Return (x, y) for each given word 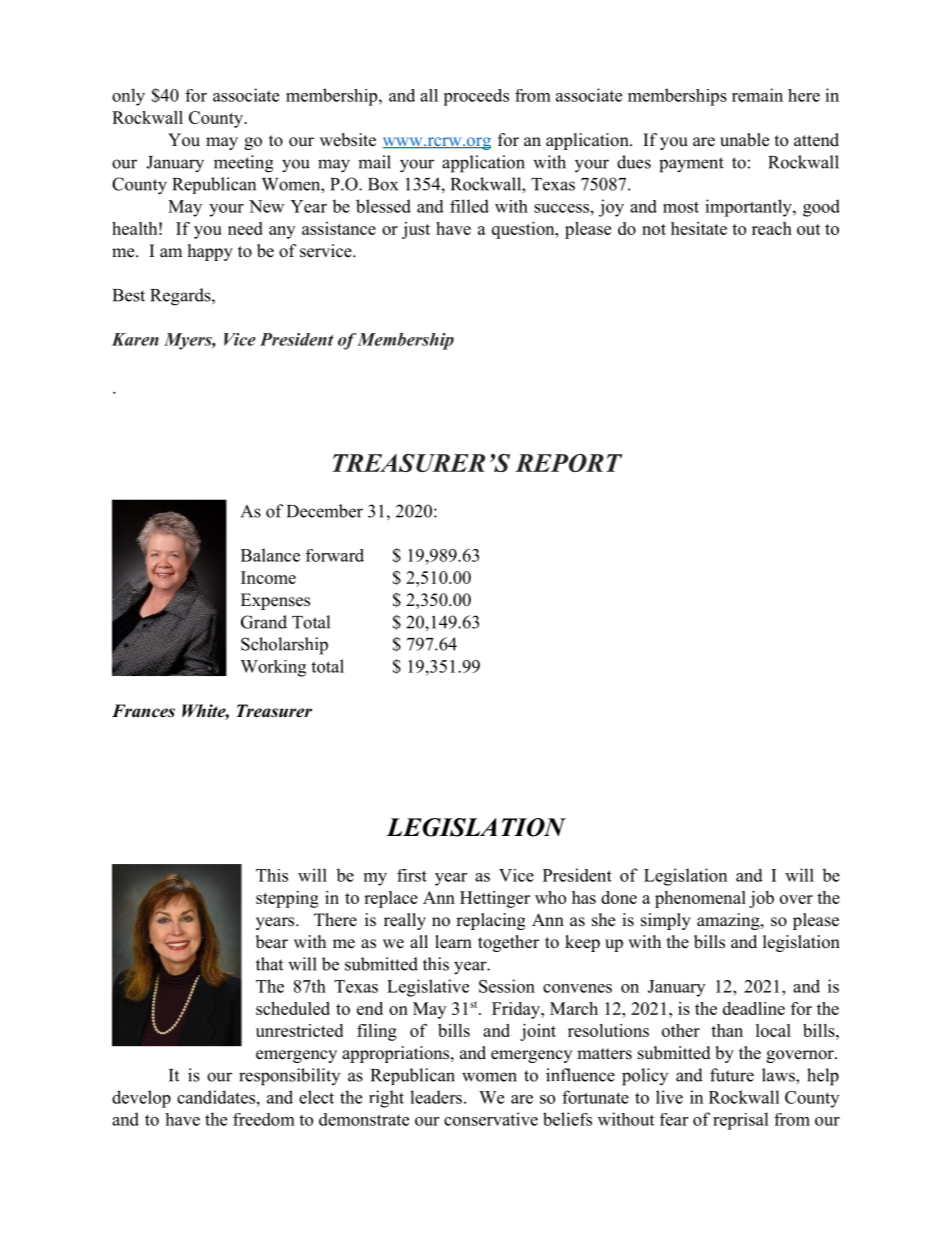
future (732, 1075)
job (761, 899)
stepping (287, 899)
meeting (243, 164)
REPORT (568, 463)
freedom (264, 1119)
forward (335, 555)
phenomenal (700, 899)
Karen (135, 339)
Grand (264, 622)
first (412, 875)
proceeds (476, 97)
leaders (436, 1097)
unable (744, 140)
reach (772, 228)
